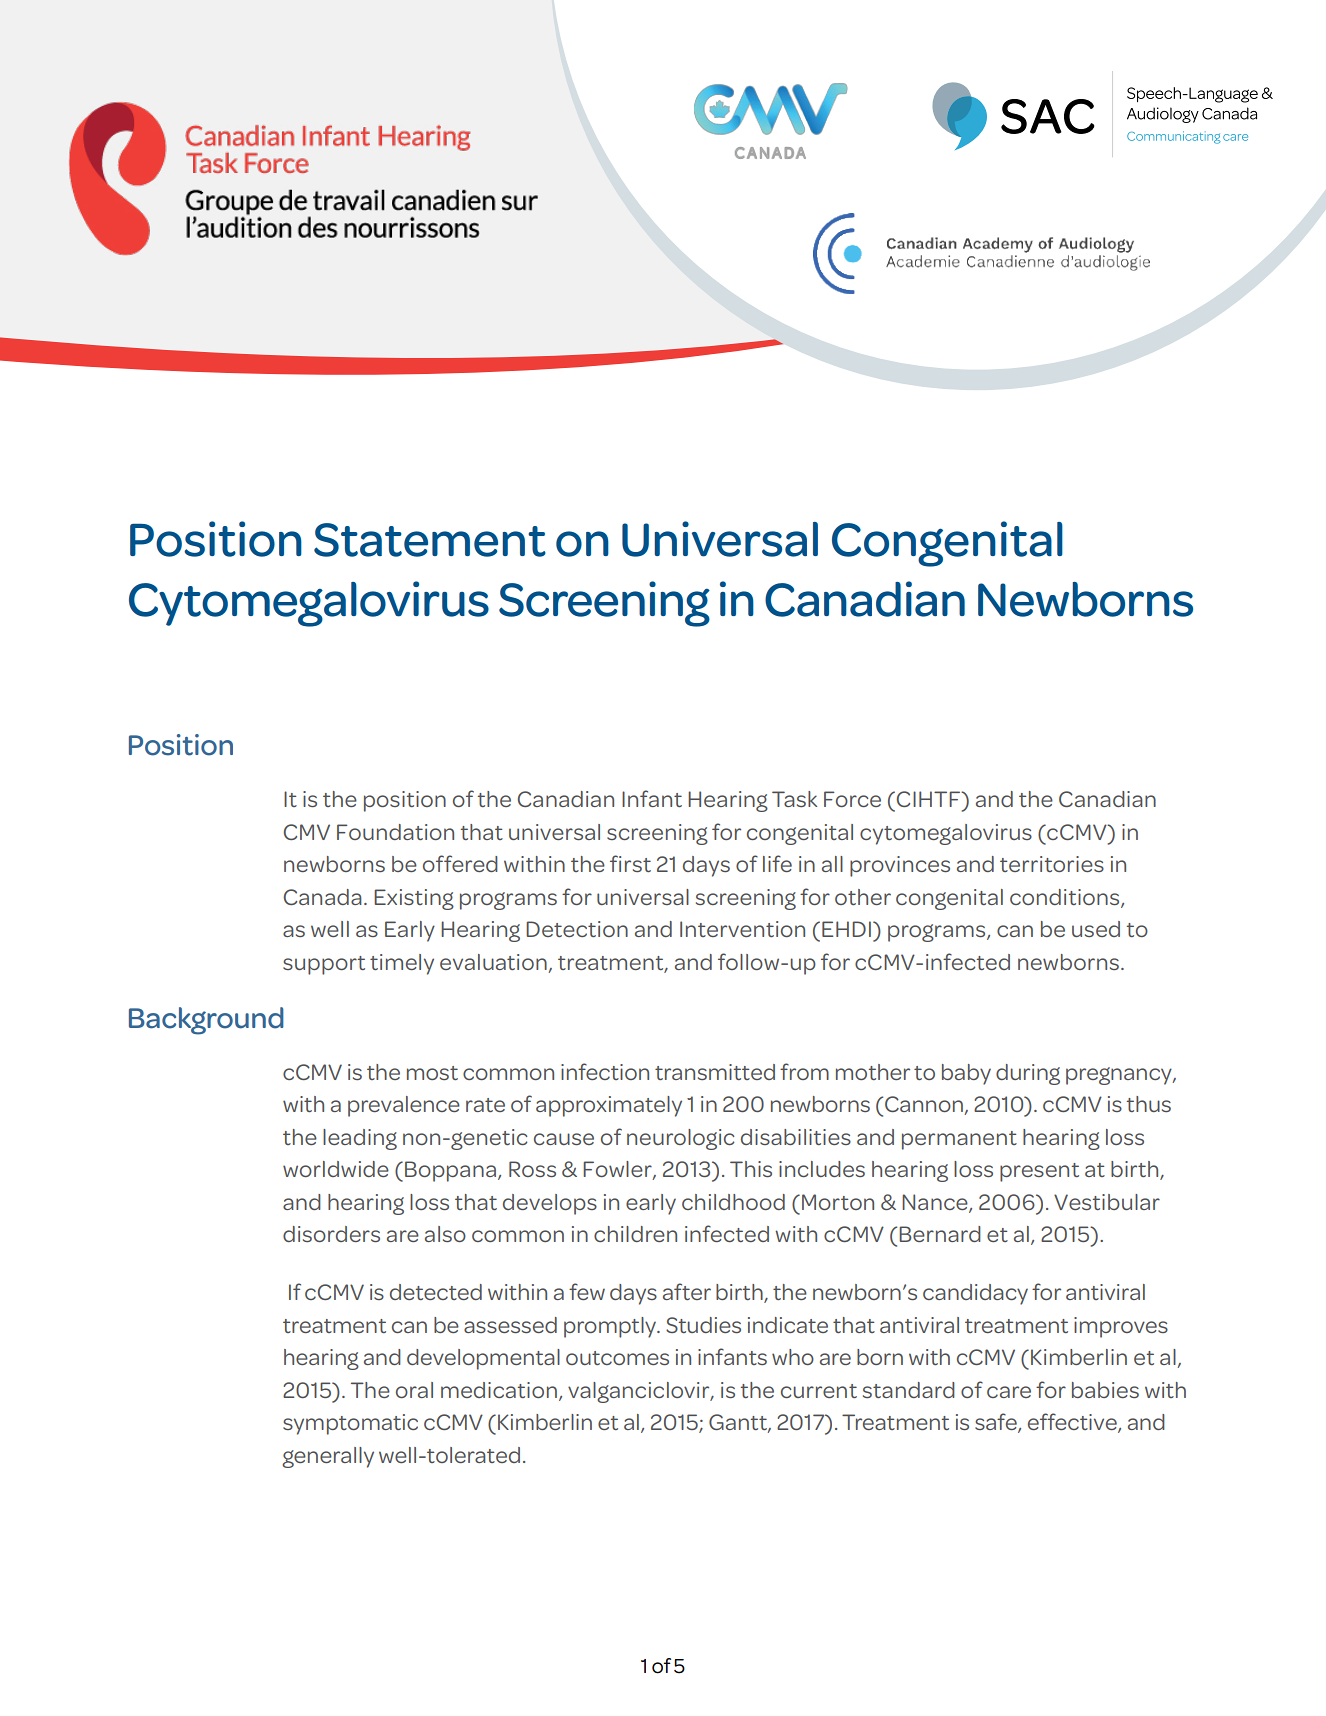  Describe the element at coordinates (794, 799) in the image. I see `Task` at that location.
